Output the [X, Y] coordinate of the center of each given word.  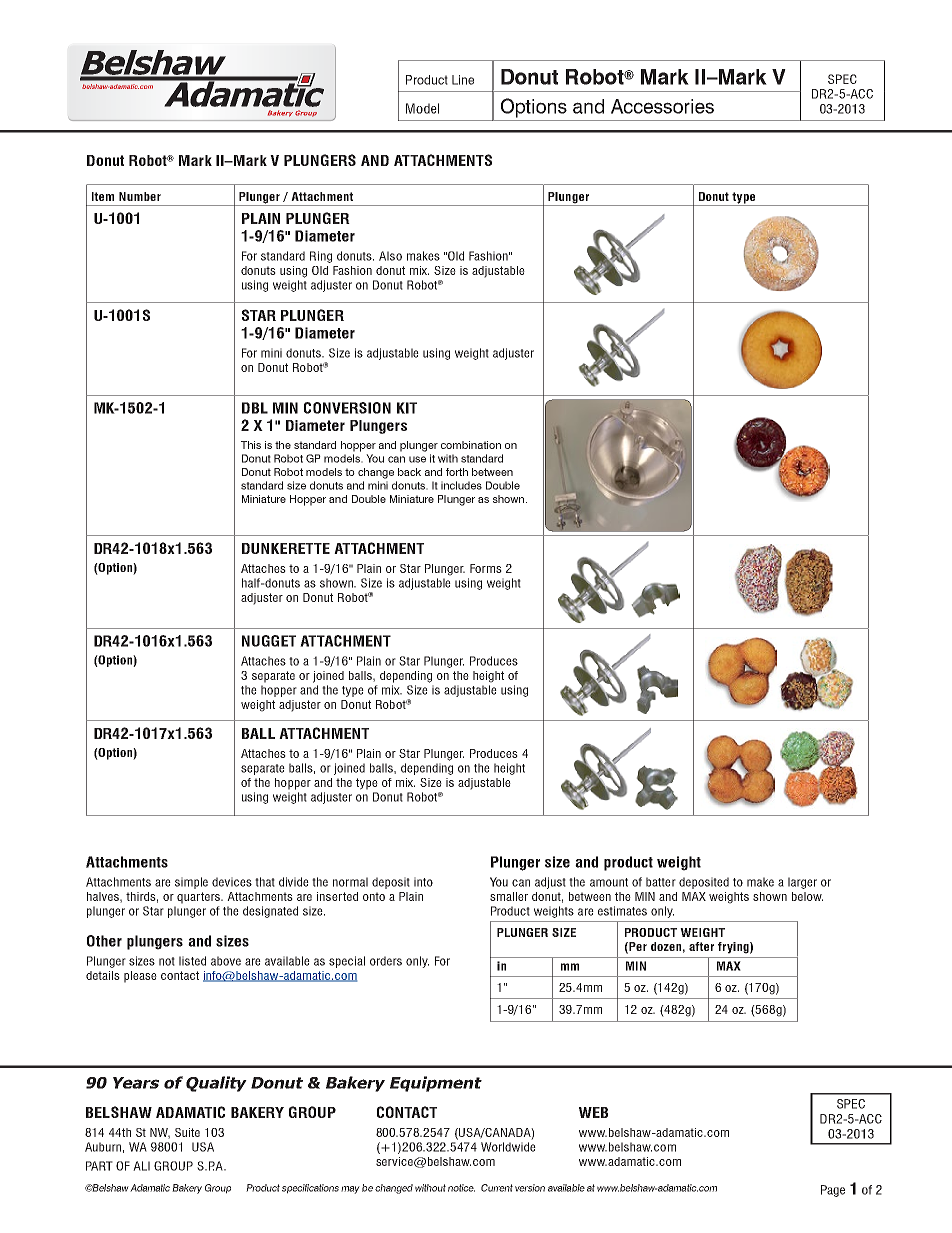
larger [802, 883]
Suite [187, 1132]
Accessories [662, 106]
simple [191, 883]
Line [463, 80]
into [423, 882]
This [251, 445]
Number [140, 196]
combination [471, 445]
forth [457, 472]
